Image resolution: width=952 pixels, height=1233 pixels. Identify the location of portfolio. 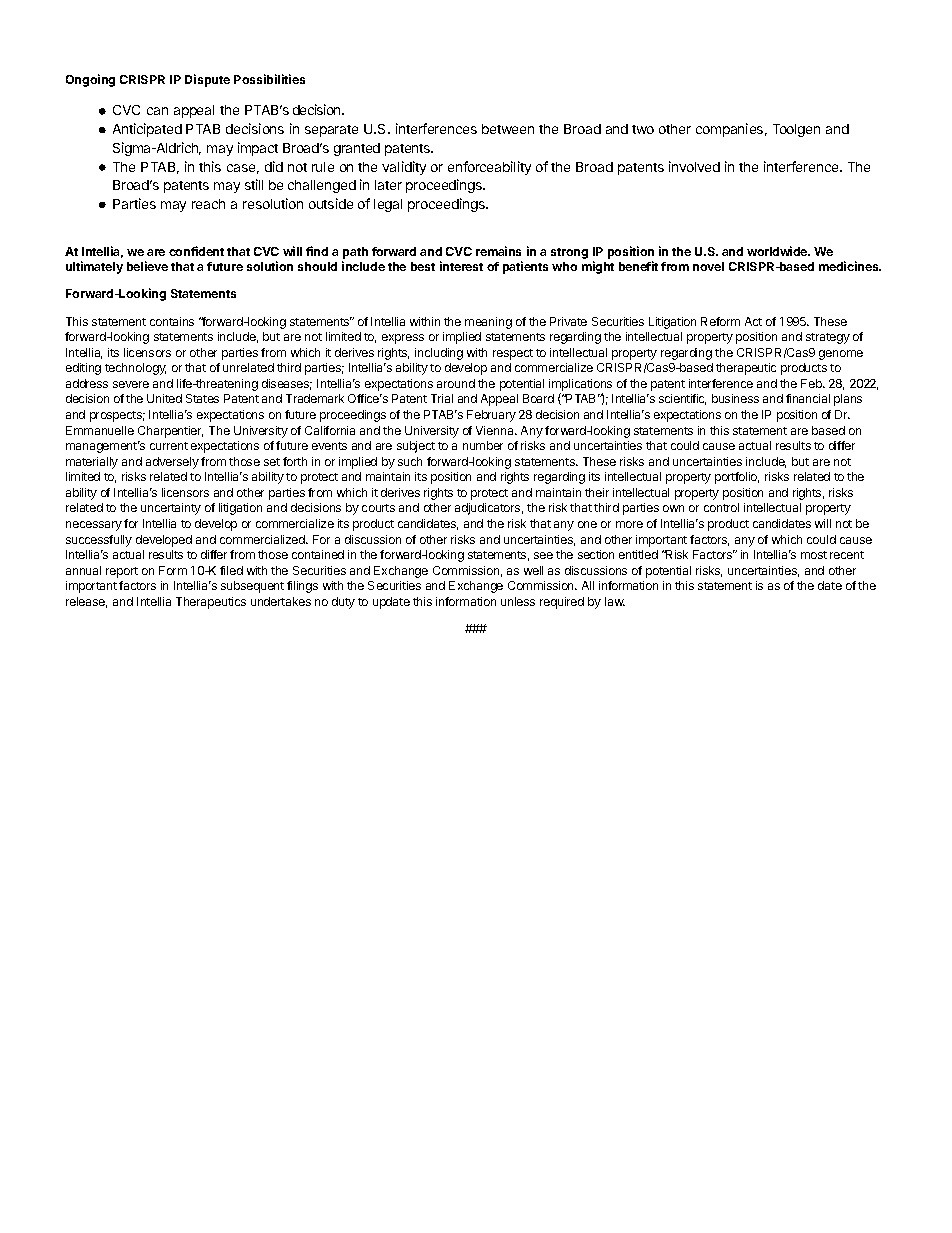
(737, 478).
